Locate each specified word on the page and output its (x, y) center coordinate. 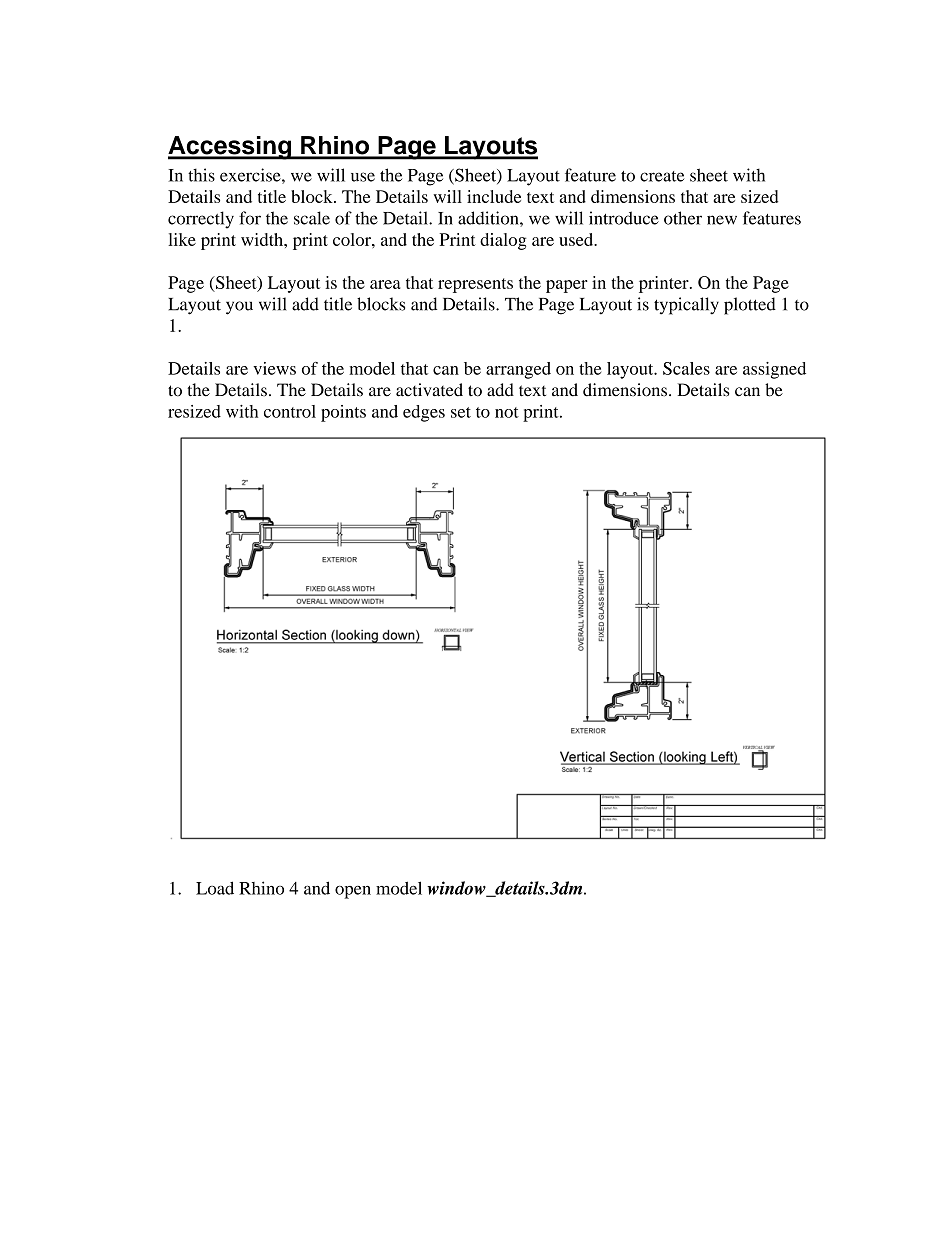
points (343, 413)
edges (424, 413)
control (290, 411)
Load (215, 888)
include (494, 196)
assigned (774, 370)
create (662, 176)
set (461, 412)
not (507, 412)
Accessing (231, 148)
